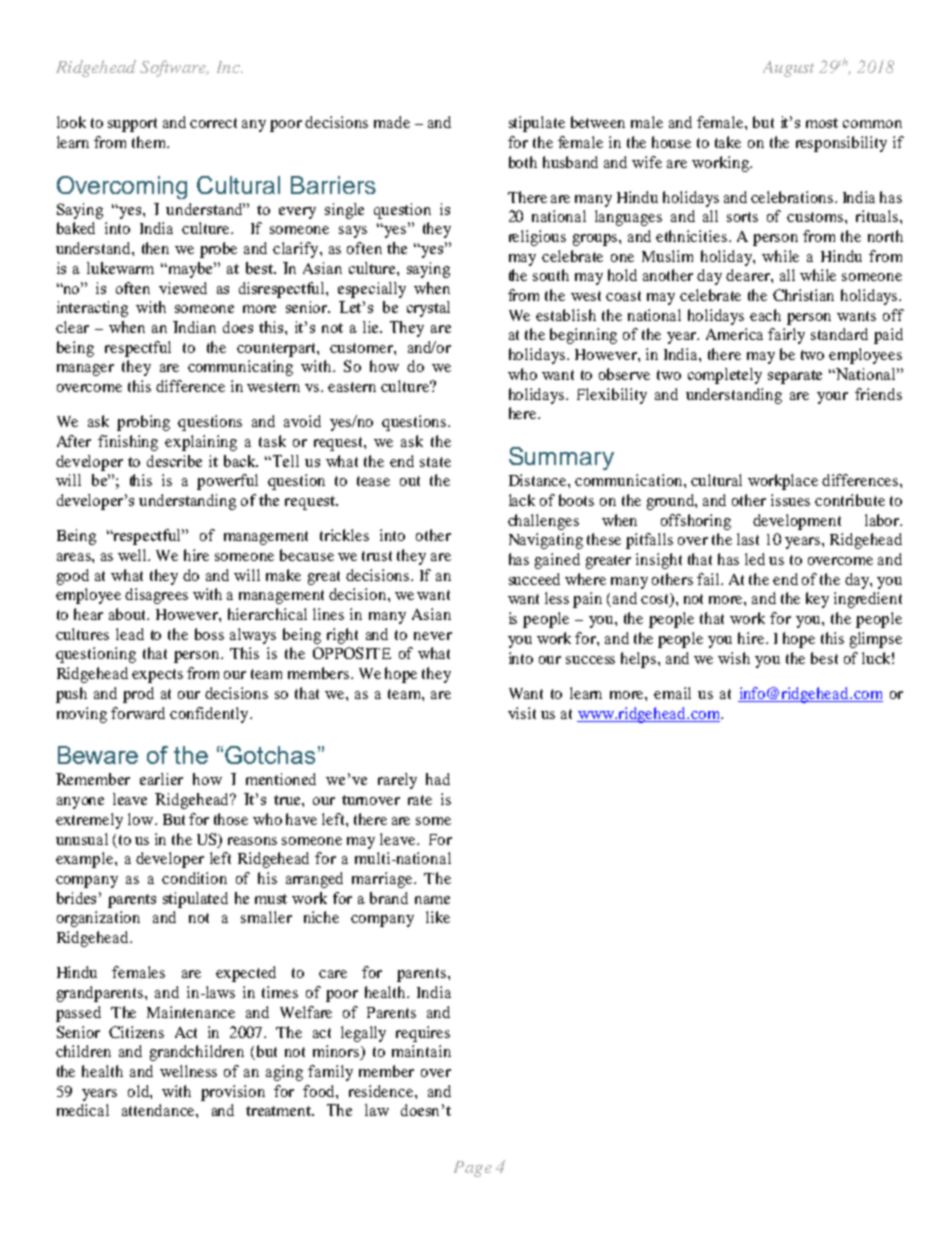 The width and height of the screenshot is (952, 1233). Describe the element at coordinates (473, 1169) in the screenshot. I see `Page` at that location.
